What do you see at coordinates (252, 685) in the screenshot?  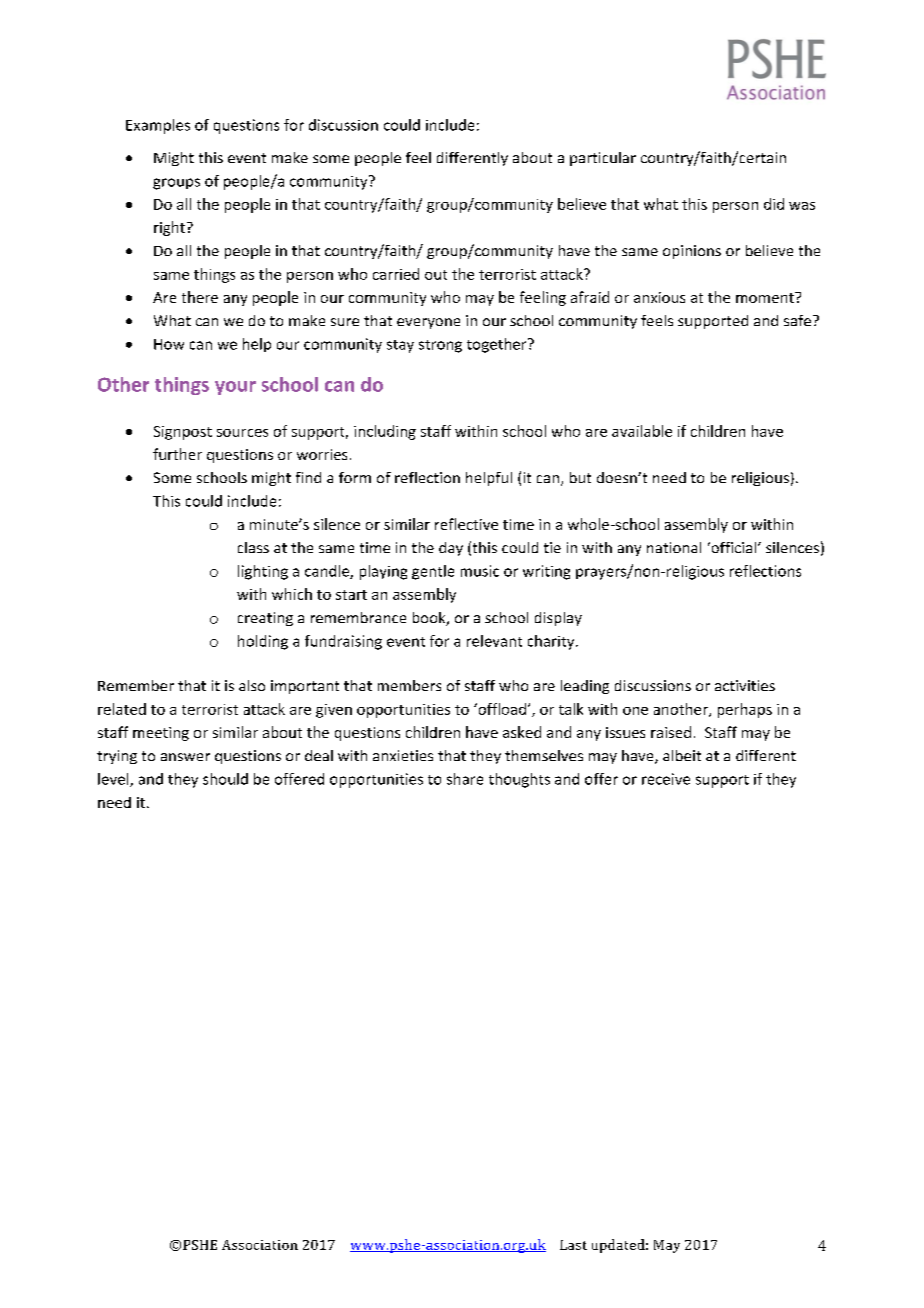 I see `also` at bounding box center [252, 685].
